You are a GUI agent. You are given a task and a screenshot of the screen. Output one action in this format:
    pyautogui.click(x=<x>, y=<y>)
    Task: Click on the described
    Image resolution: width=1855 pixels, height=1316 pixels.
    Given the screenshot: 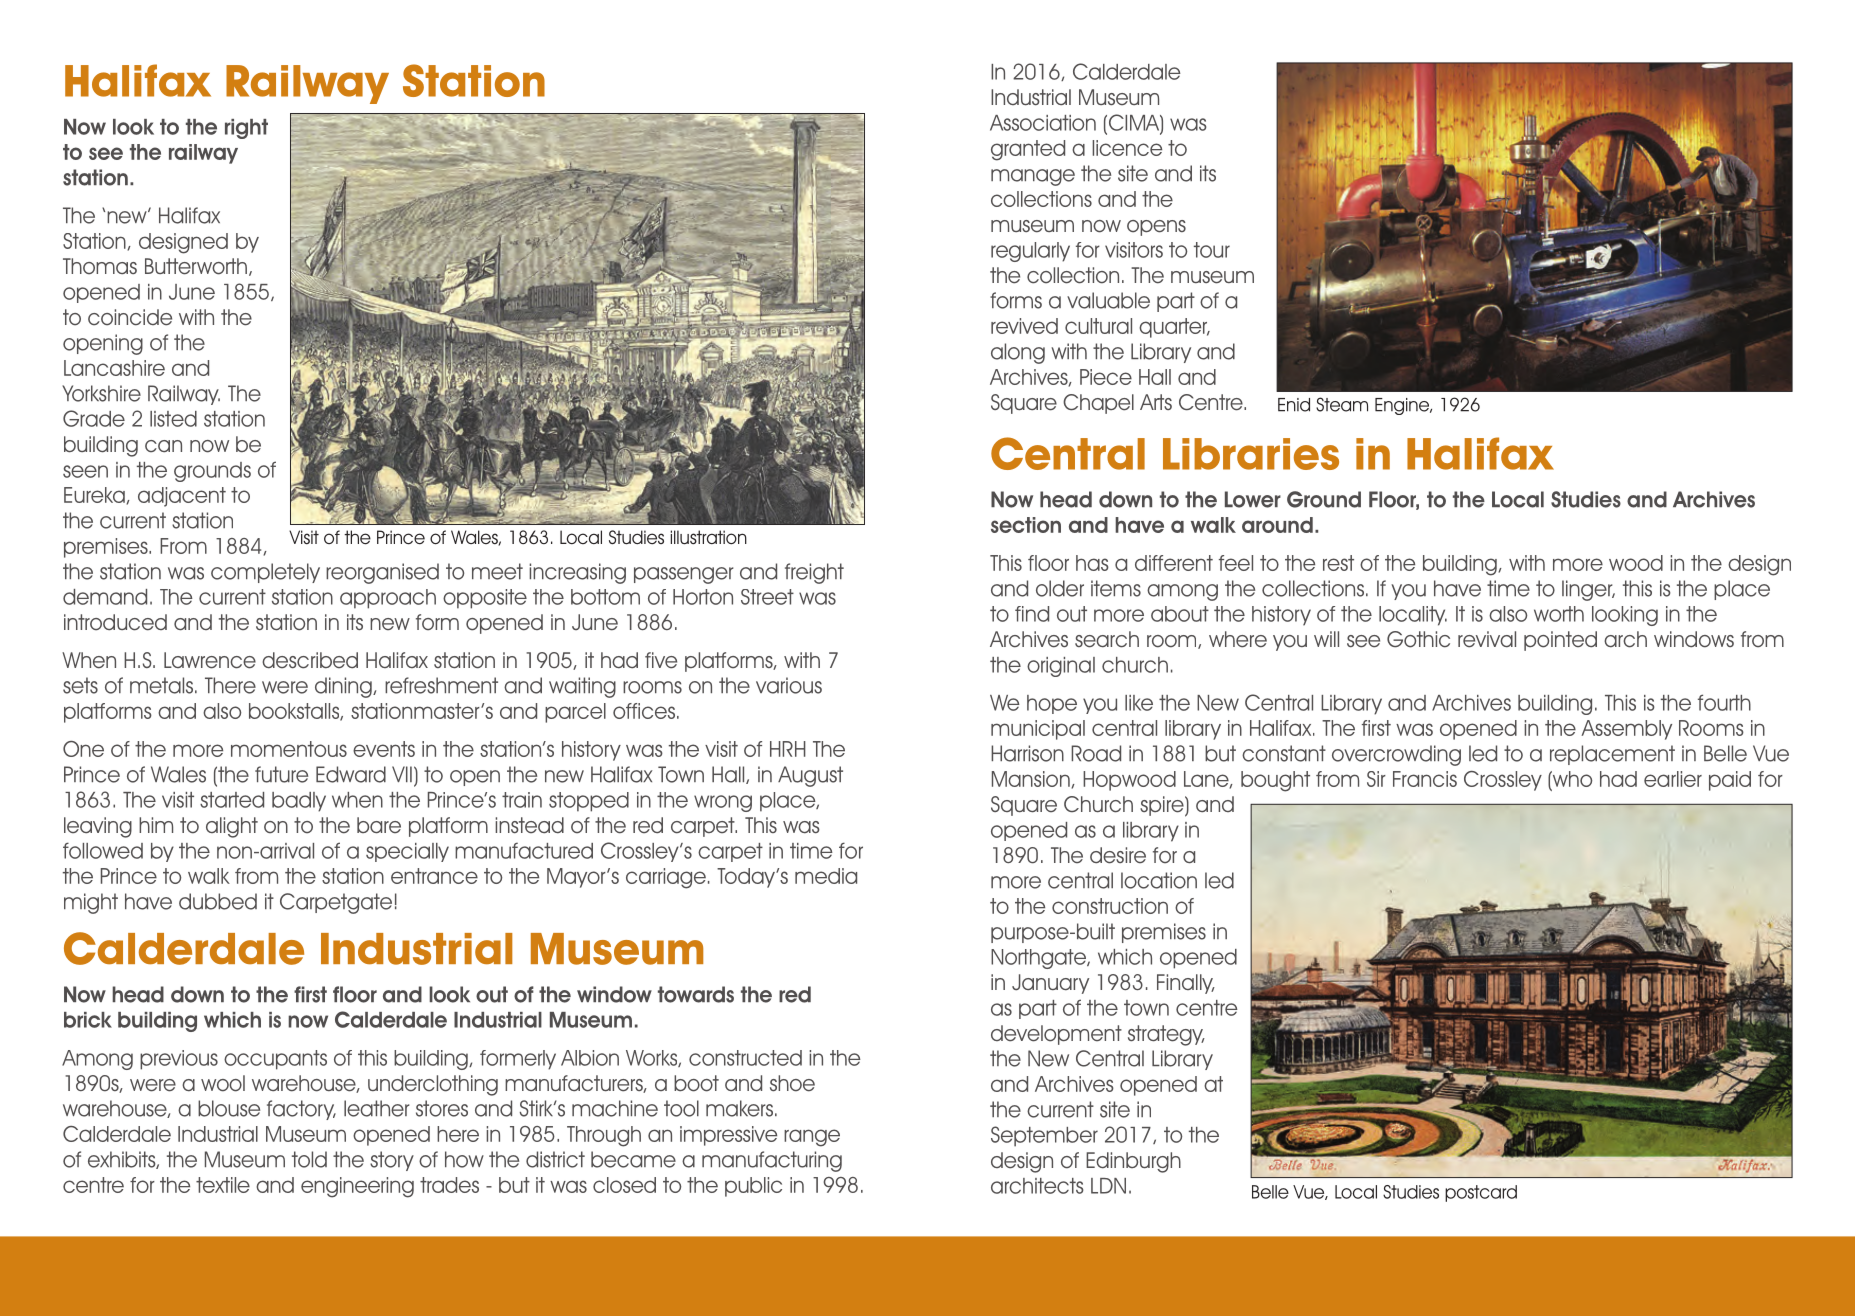 What is the action you would take?
    pyautogui.click(x=310, y=660)
